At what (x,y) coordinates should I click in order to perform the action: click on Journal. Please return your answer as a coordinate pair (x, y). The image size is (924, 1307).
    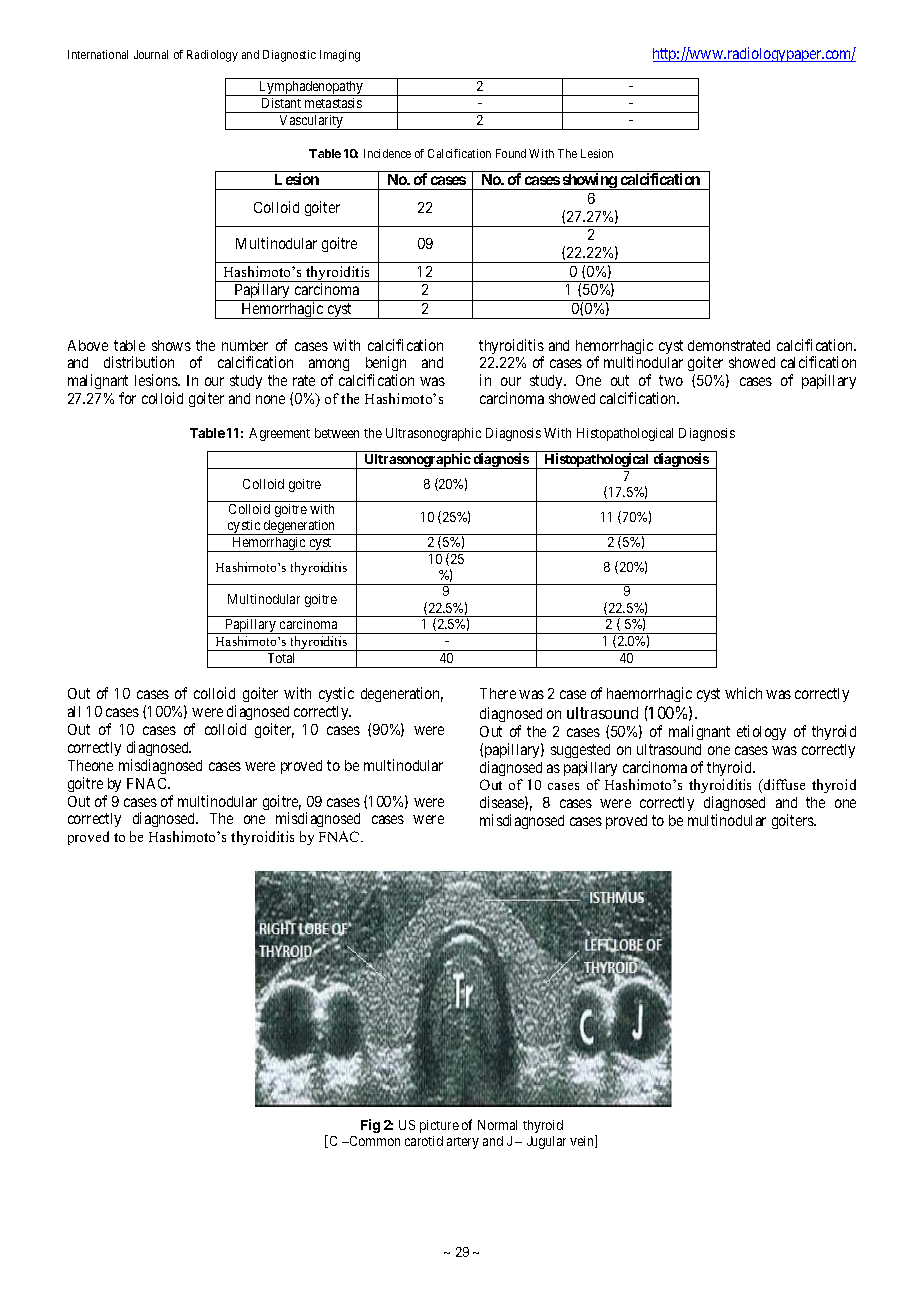
    Looking at the image, I should click on (151, 54).
